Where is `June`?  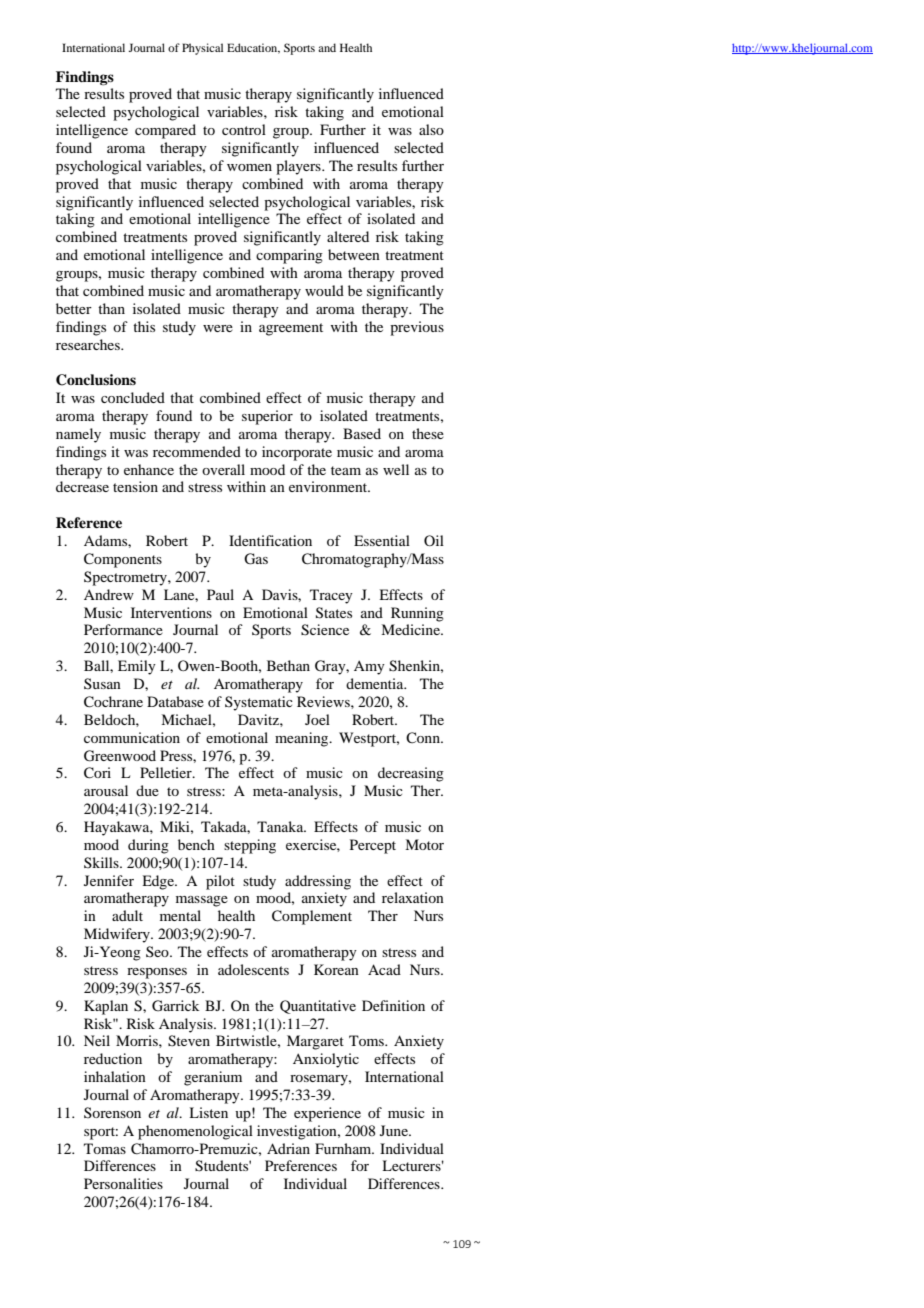
June is located at coordinates (395, 1130).
